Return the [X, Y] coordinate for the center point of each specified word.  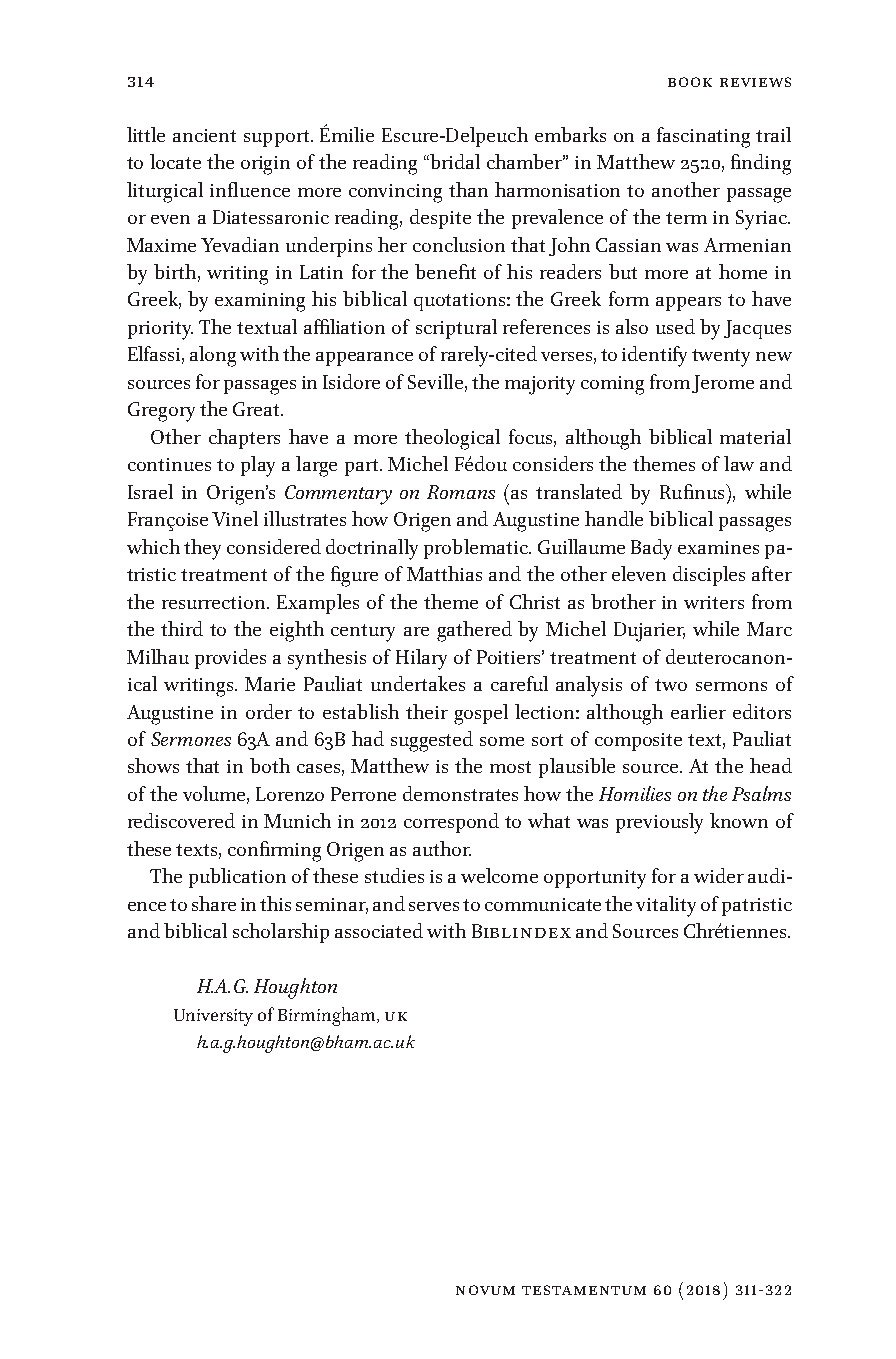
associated [379, 930]
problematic [477, 549]
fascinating [703, 137]
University [213, 1017]
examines [718, 547]
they [202, 549]
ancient [204, 135]
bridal [454, 161]
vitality [666, 906]
